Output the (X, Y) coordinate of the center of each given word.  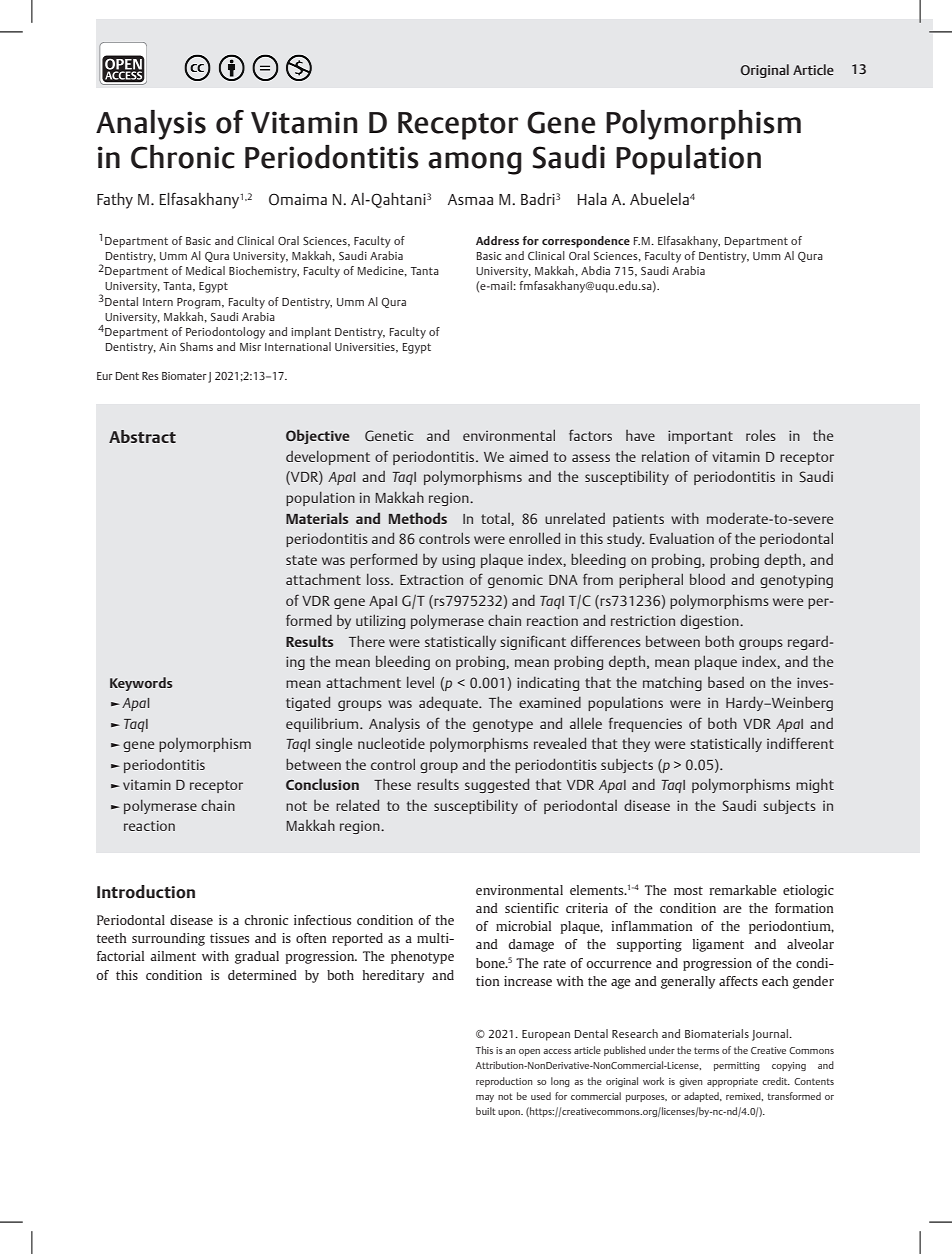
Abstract (142, 436)
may (485, 1098)
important (700, 437)
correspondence (586, 242)
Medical (205, 270)
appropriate (732, 1082)
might (815, 786)
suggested (497, 785)
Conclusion (322, 784)
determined (262, 975)
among (475, 163)
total (496, 518)
